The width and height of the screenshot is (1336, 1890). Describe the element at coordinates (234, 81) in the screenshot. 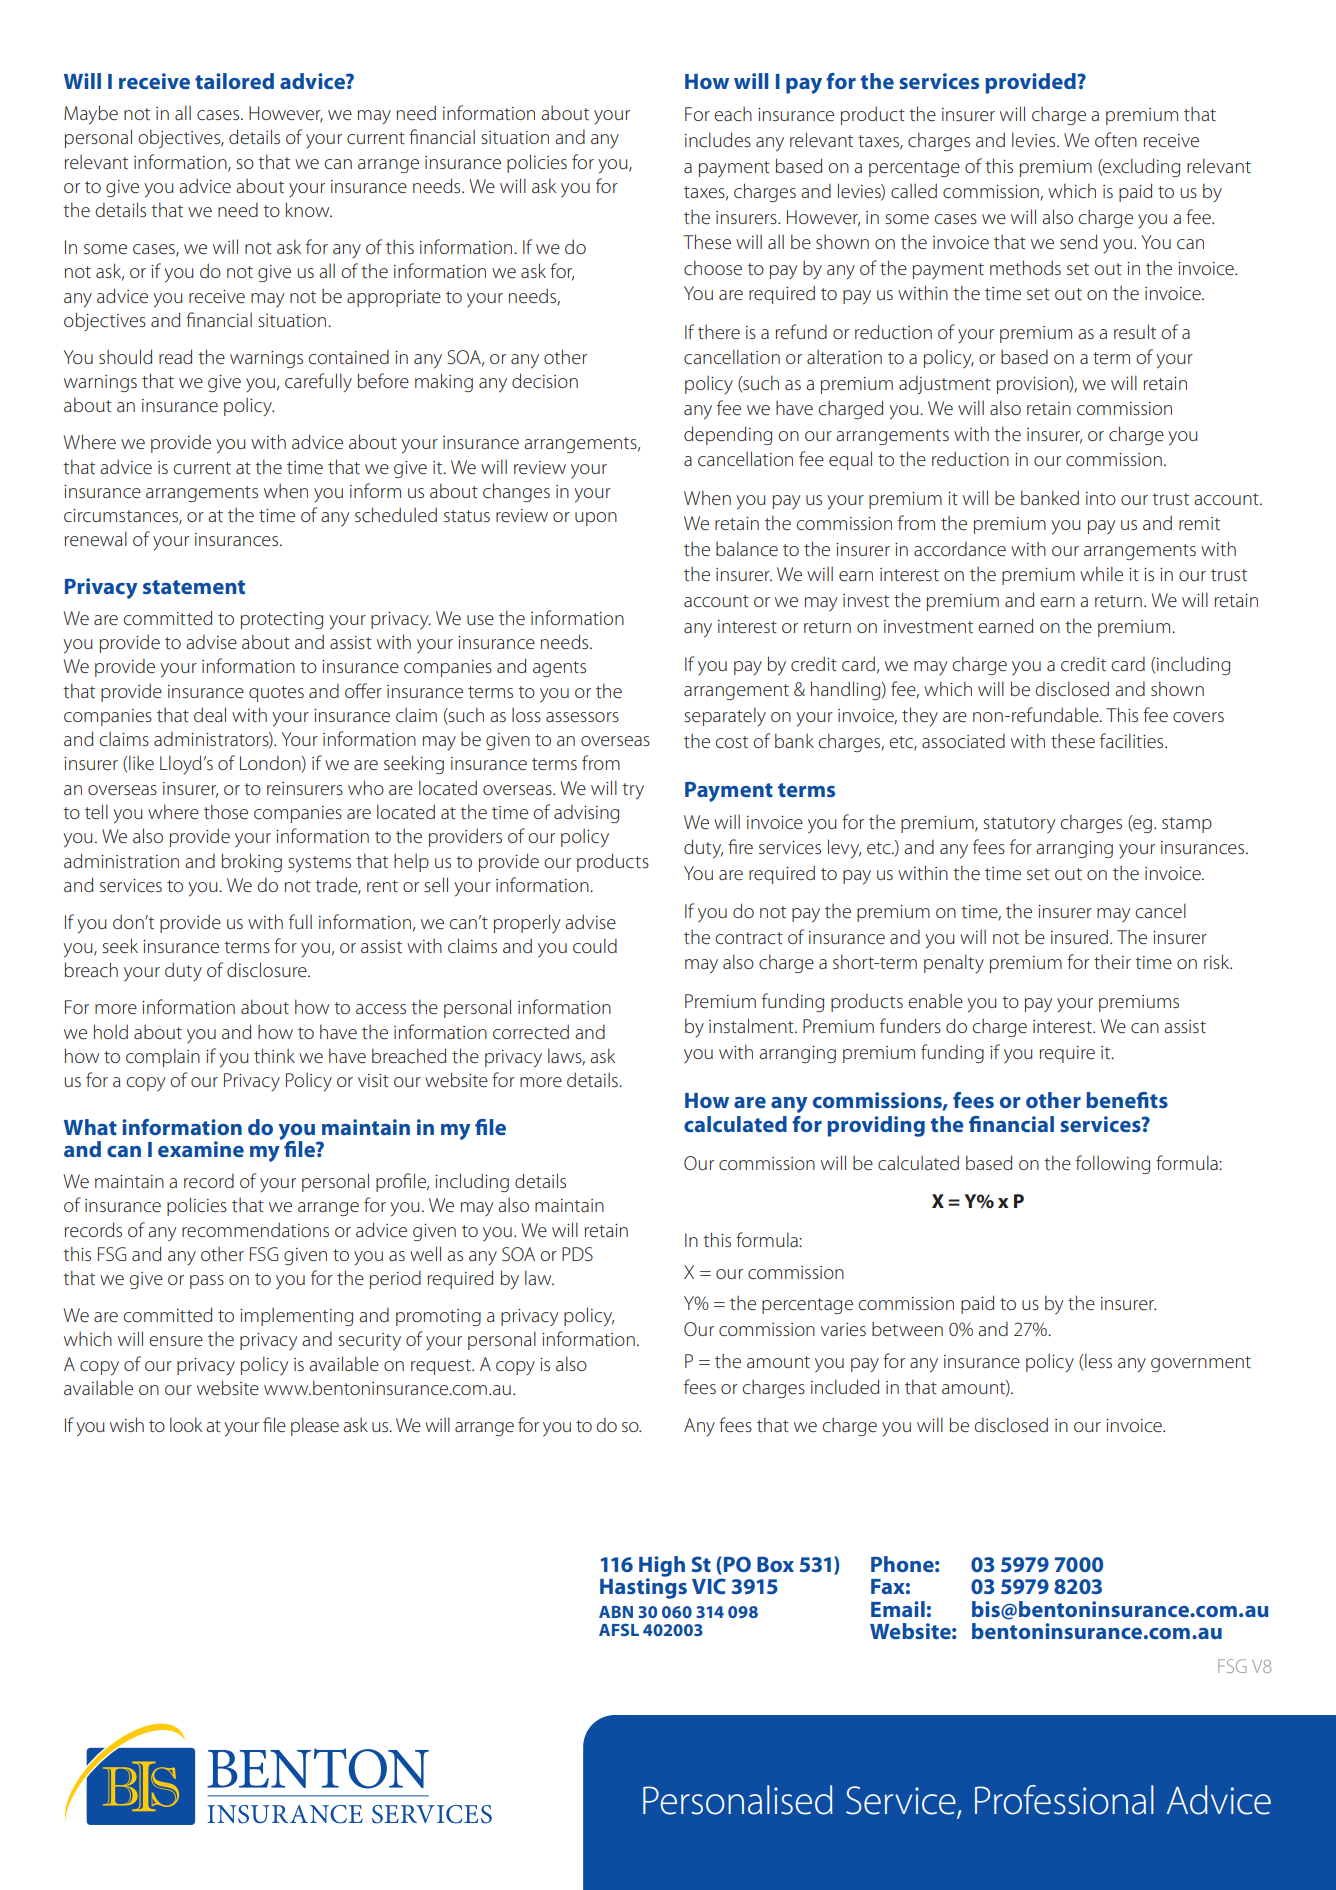

I see `tailored` at that location.
